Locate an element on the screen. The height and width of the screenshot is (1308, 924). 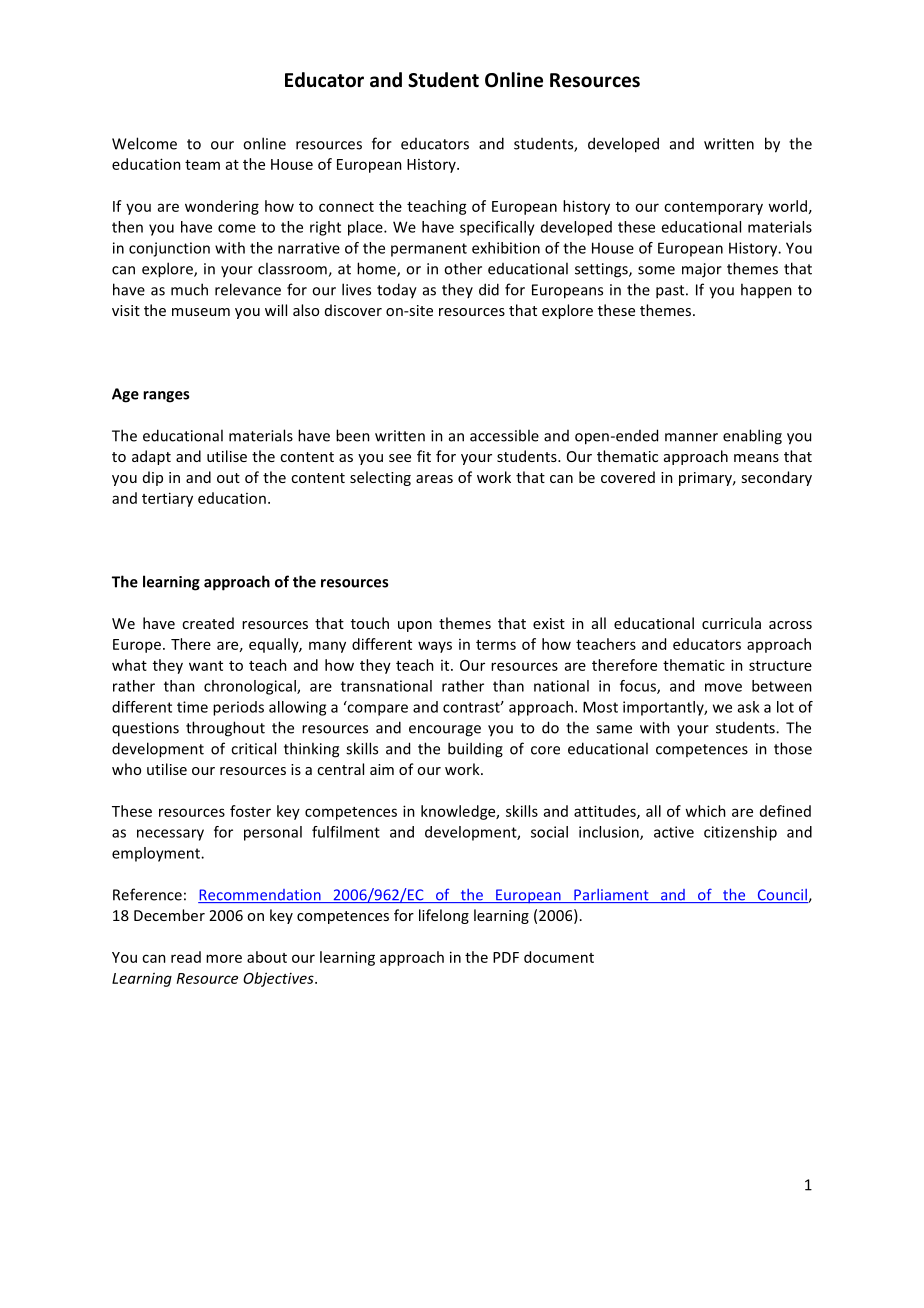
PDF is located at coordinates (506, 957).
